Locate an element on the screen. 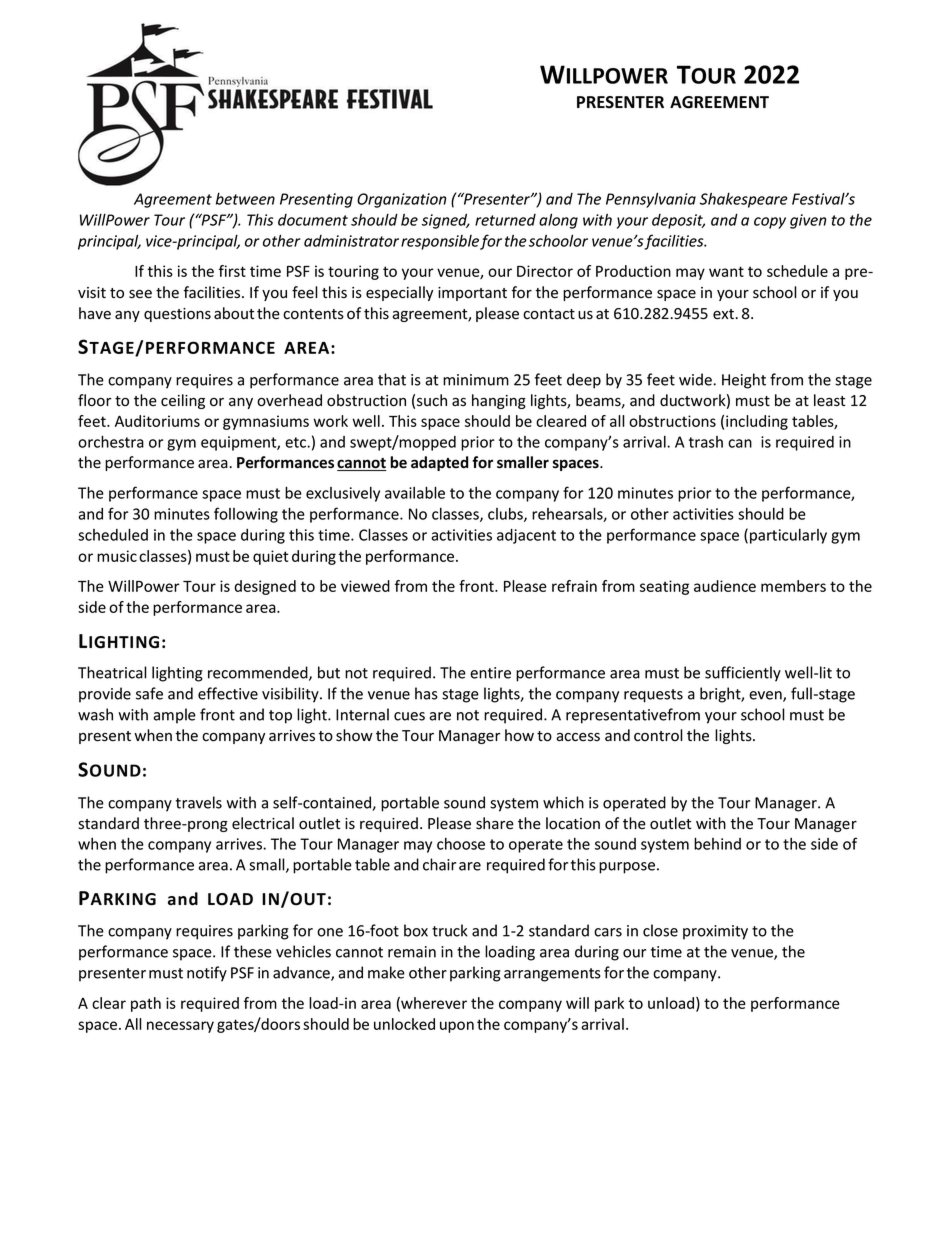 This screenshot has width=952, height=1233. travels is located at coordinates (199, 802).
